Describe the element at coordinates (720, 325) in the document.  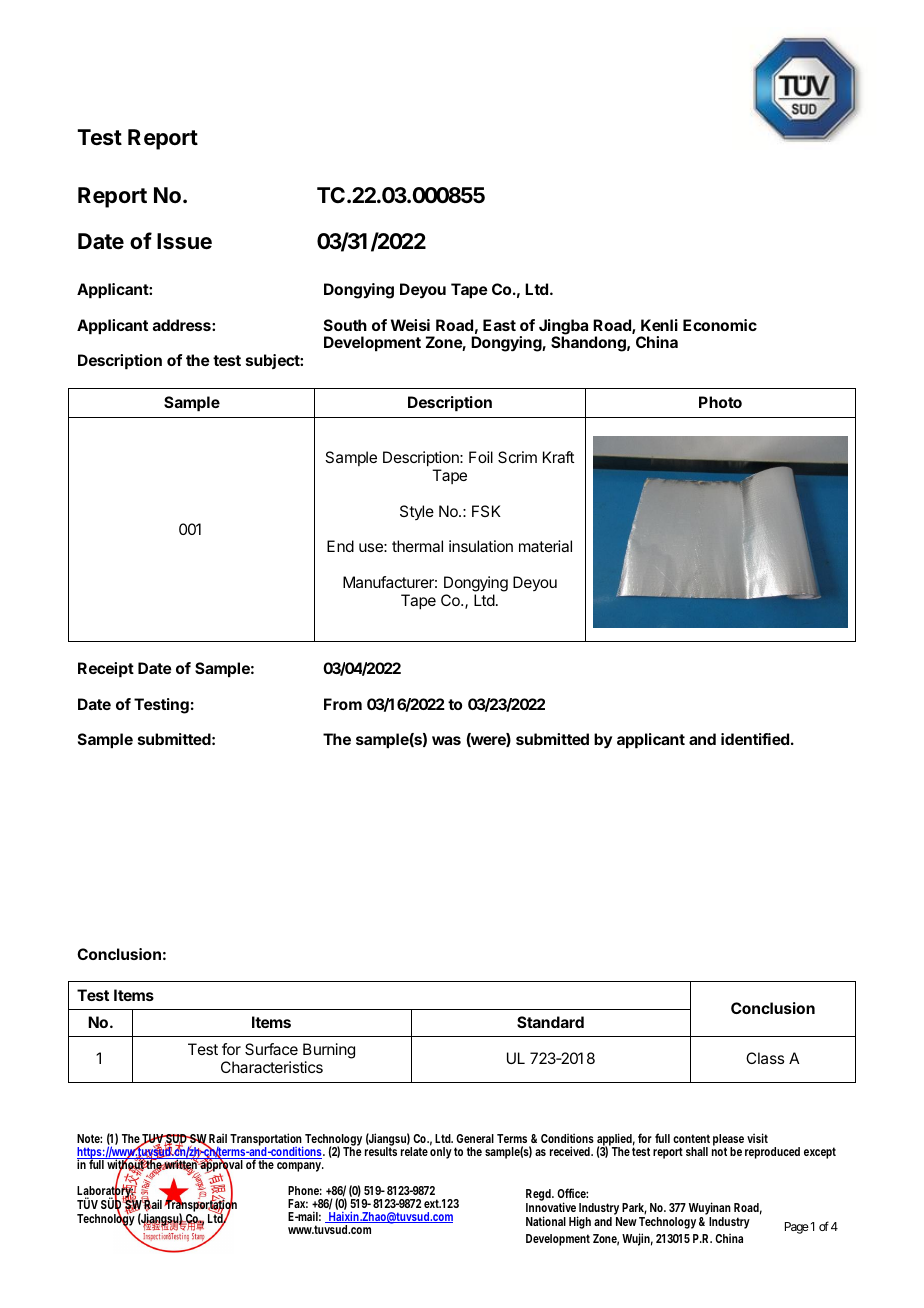
I see `Economic` at that location.
